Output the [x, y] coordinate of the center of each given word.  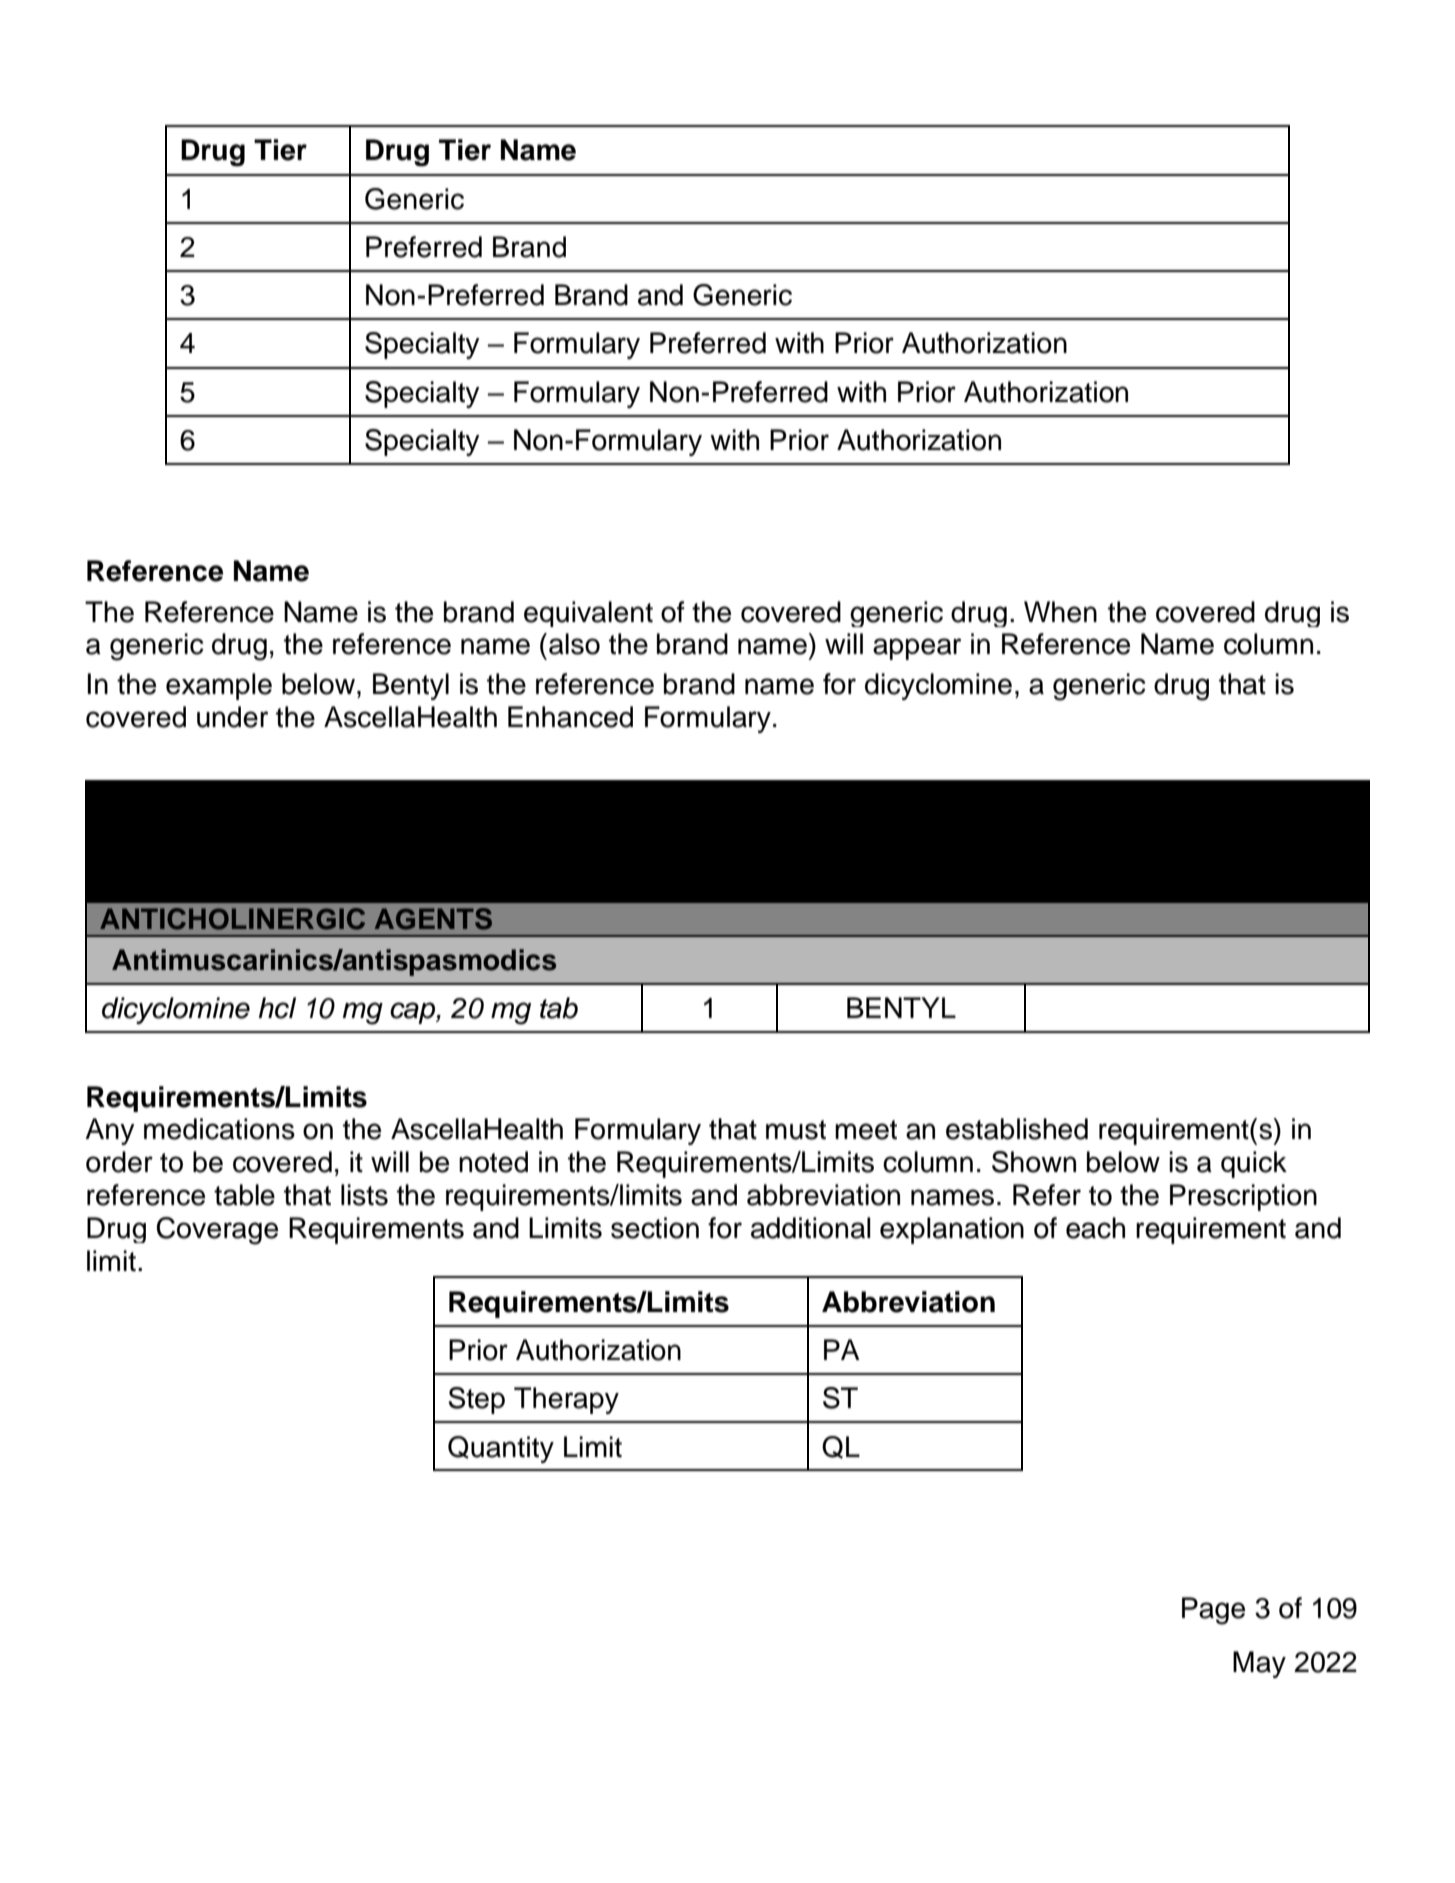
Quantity [501, 1449]
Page [1213, 1611]
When [1060, 612]
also [574, 644]
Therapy [566, 1400]
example [219, 686]
